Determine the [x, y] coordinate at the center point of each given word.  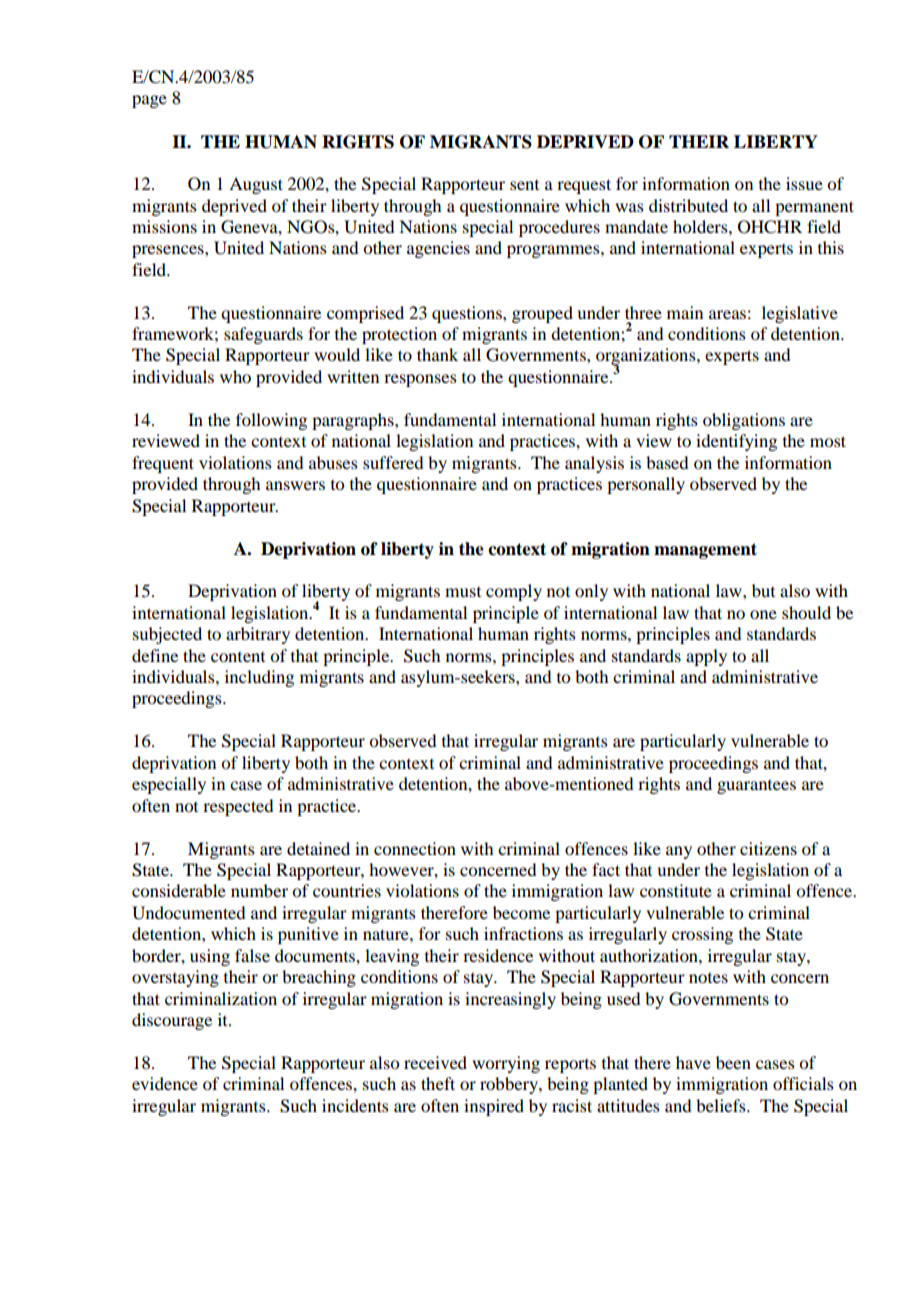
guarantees [756, 787]
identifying [736, 442]
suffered [393, 462]
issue [804, 183]
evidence [165, 1083]
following [271, 421]
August [256, 185]
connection [415, 848]
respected [238, 807]
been [733, 1062]
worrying [506, 1064]
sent [524, 185]
